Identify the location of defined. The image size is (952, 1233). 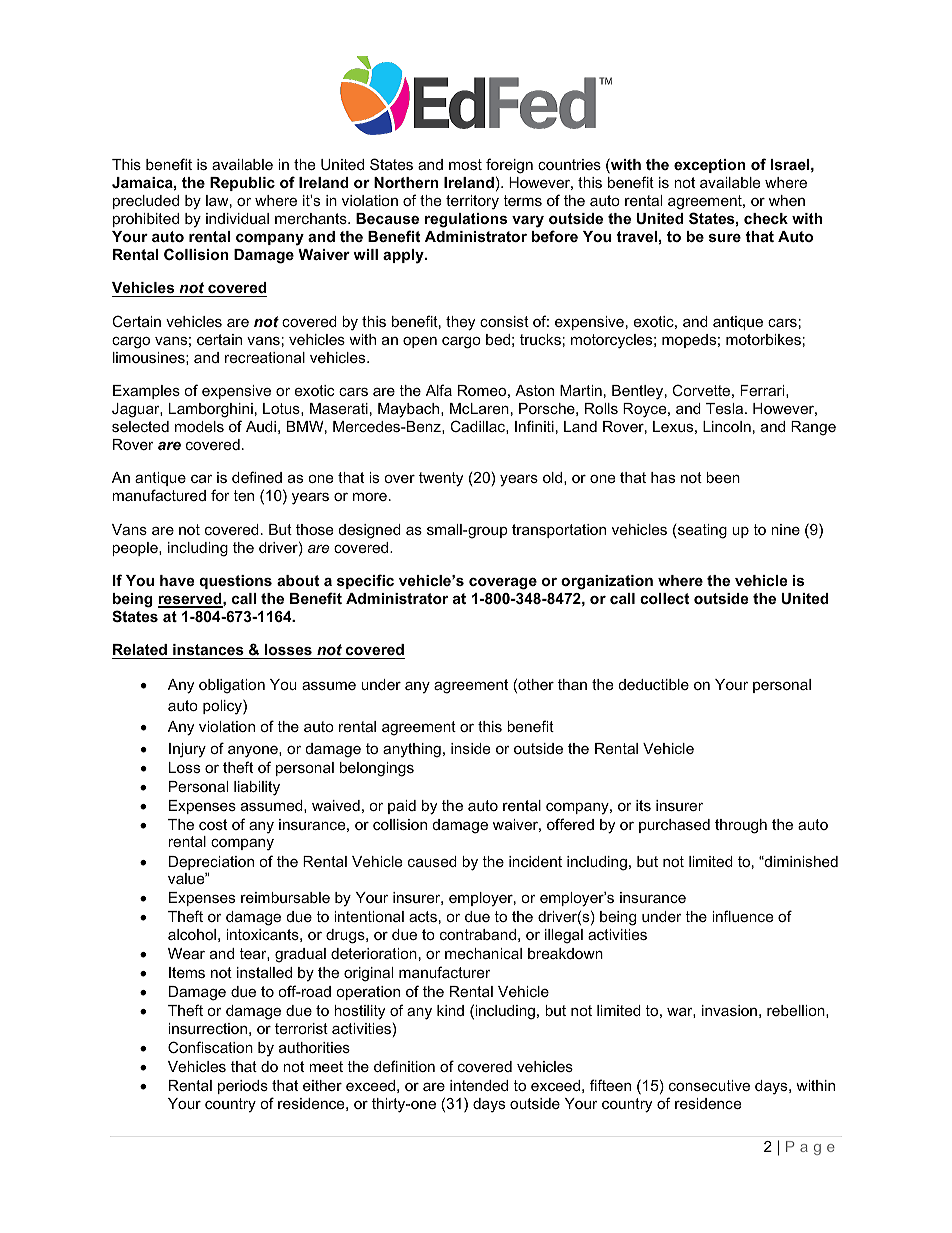
(257, 477).
